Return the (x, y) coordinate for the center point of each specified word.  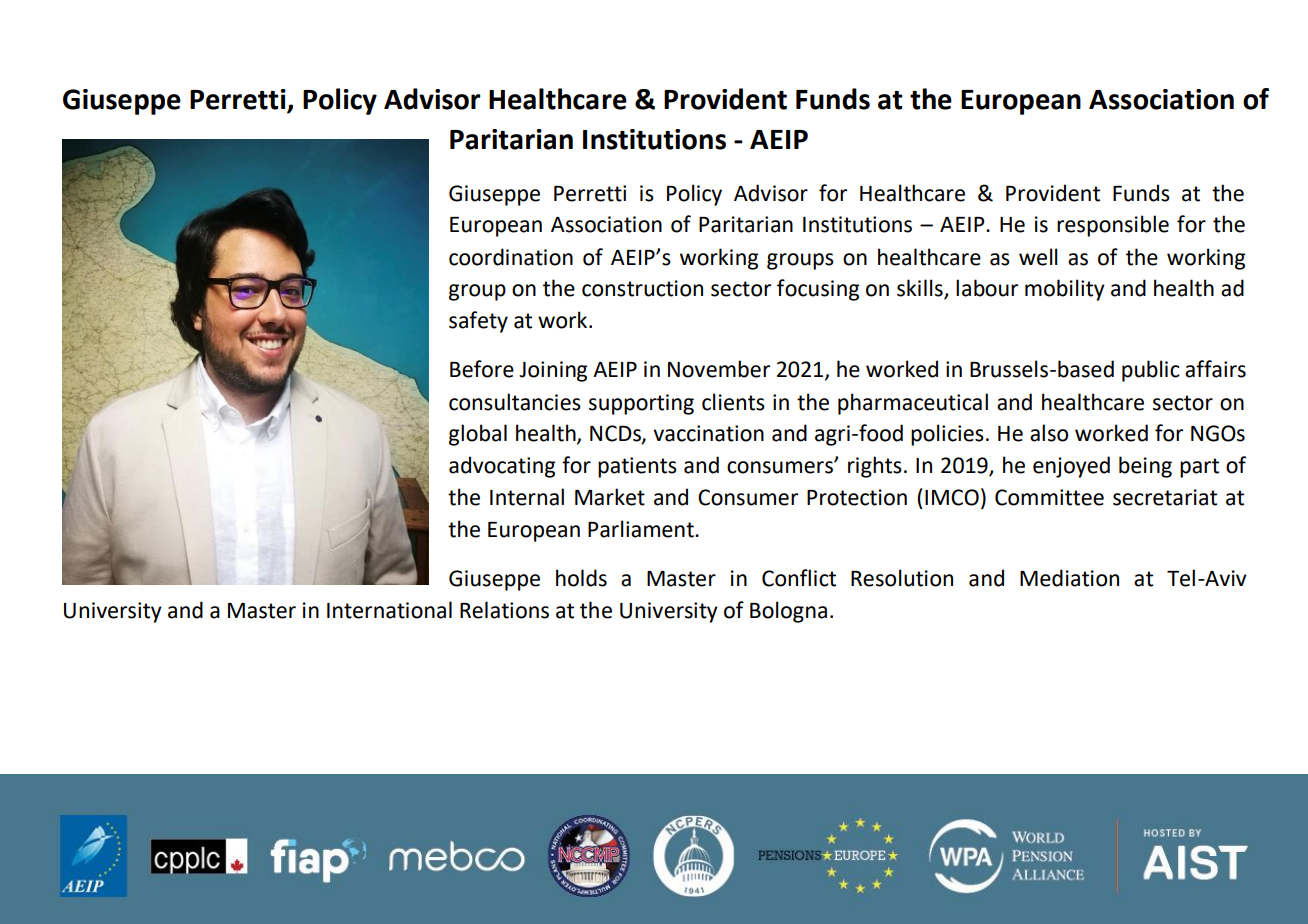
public (1151, 371)
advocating (502, 467)
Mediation (1069, 578)
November (719, 369)
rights (875, 467)
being (1145, 467)
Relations (504, 610)
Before (482, 369)
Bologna (788, 612)
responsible (1113, 226)
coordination (511, 257)
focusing (818, 290)
